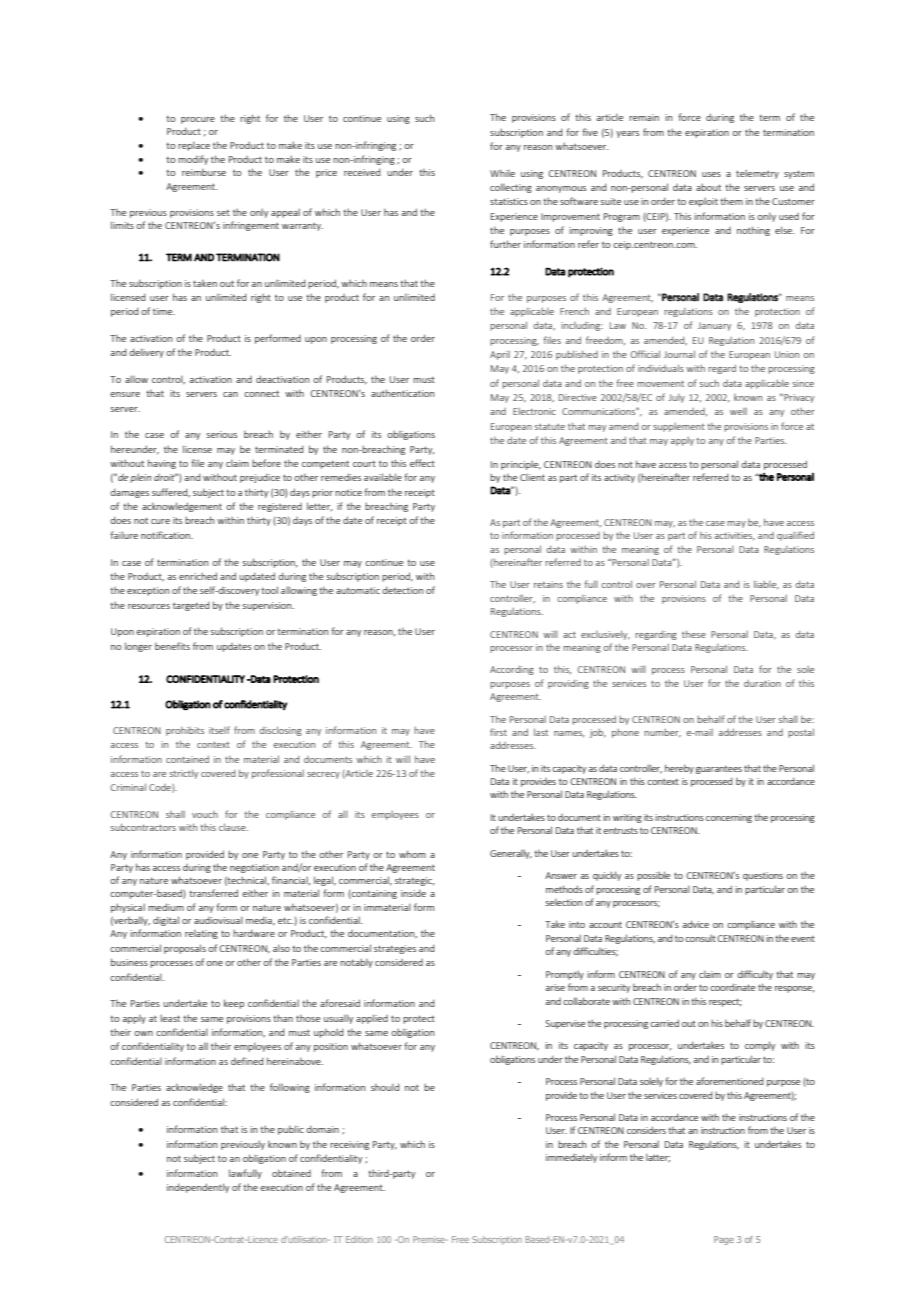 The width and height of the screenshot is (924, 1308). Describe the element at coordinates (166, 535) in the screenshot. I see `notification` at that location.
